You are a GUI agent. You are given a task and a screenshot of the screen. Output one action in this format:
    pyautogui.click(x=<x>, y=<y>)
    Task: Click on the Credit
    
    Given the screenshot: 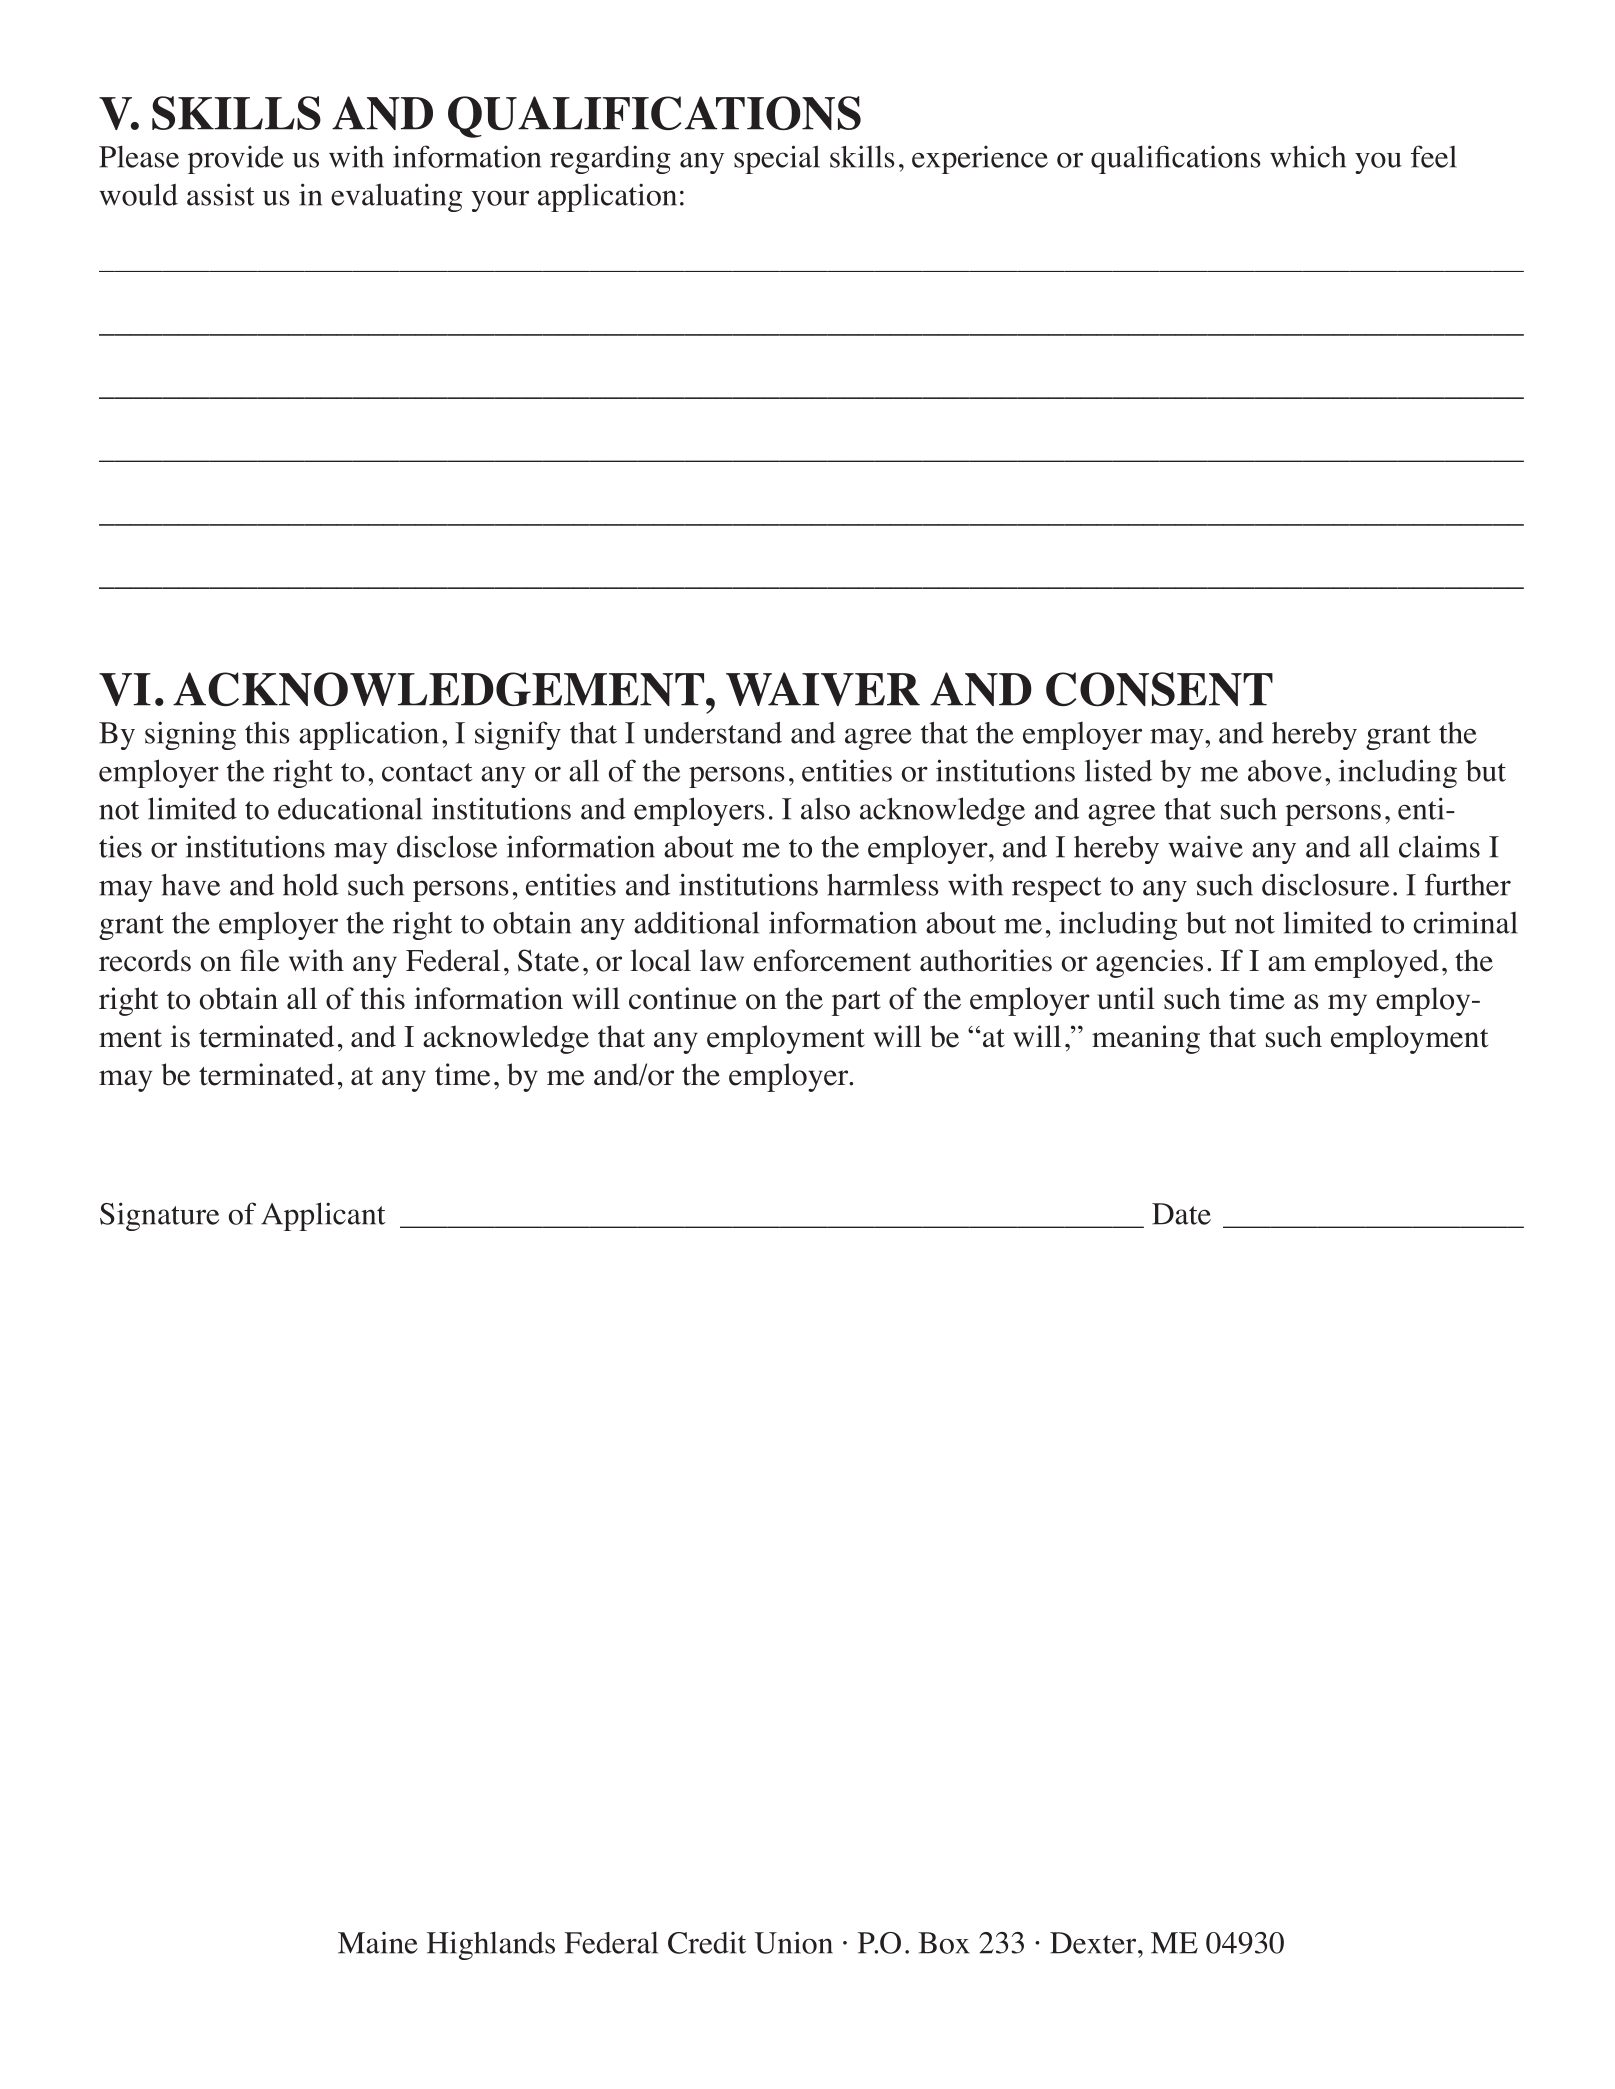 What is the action you would take?
    pyautogui.click(x=707, y=1943)
